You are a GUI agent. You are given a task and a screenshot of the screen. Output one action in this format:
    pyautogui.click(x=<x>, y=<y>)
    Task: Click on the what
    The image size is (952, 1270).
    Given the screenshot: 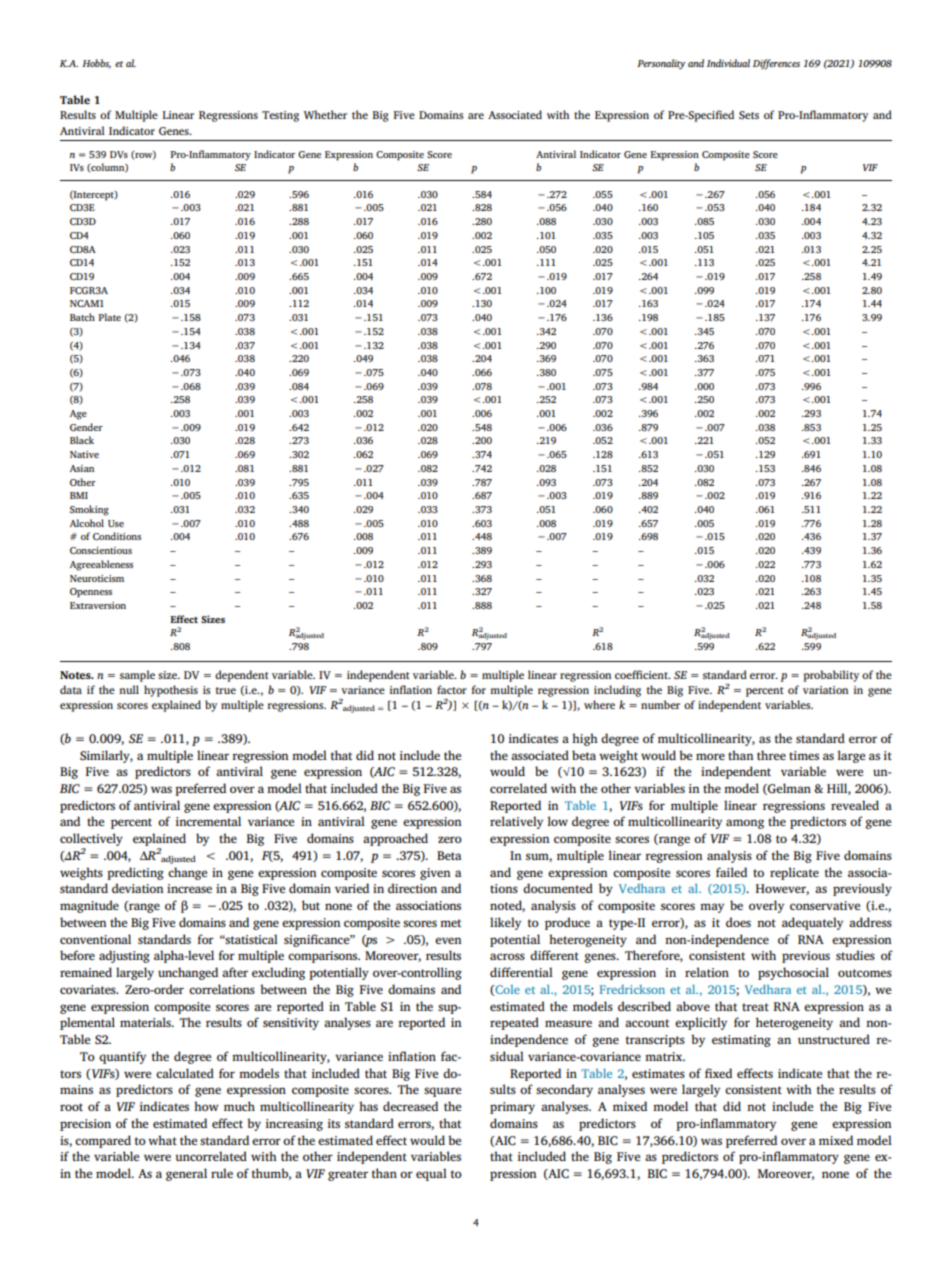 What is the action you would take?
    pyautogui.click(x=162, y=1140)
